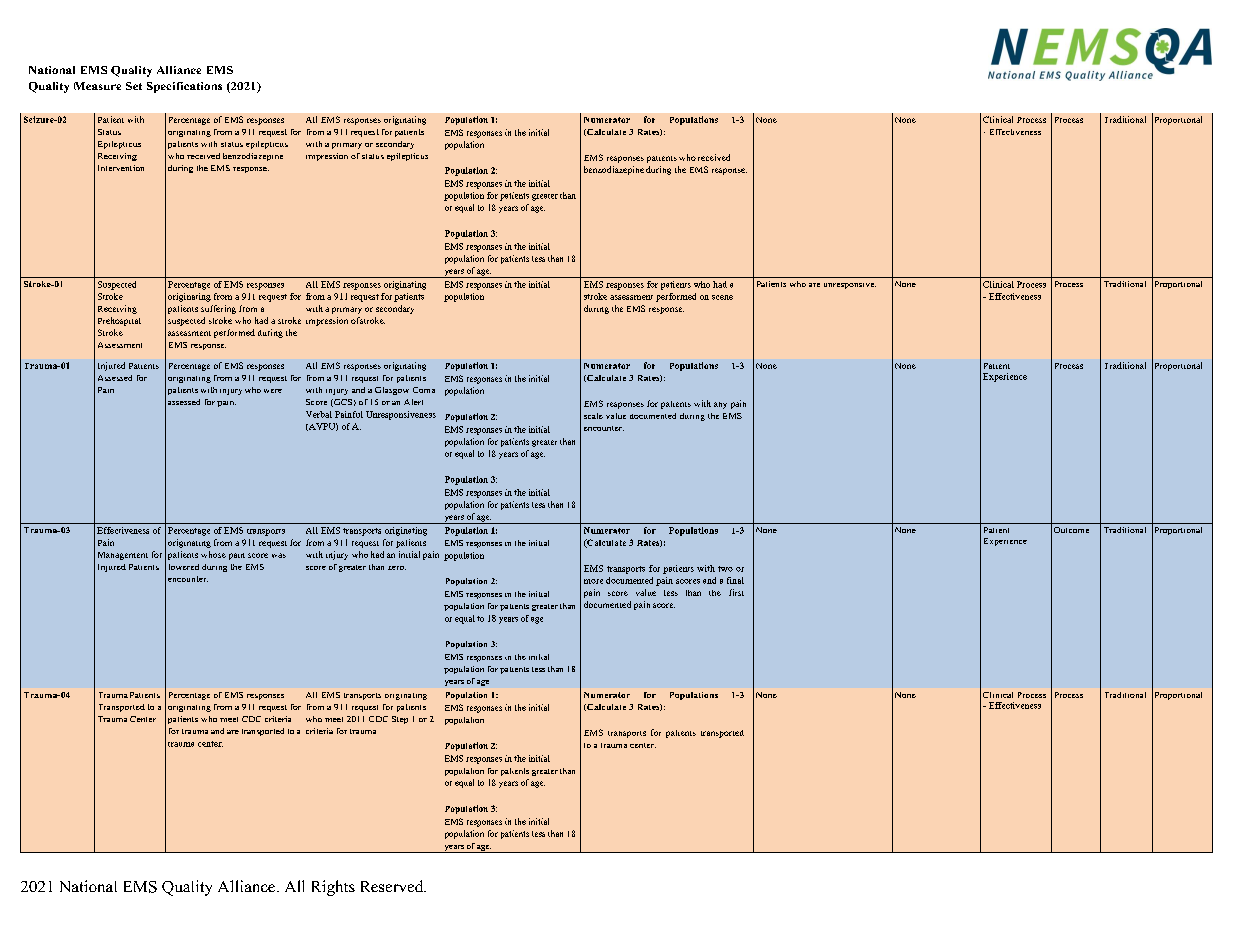 This document has width=1233, height=952. What do you see at coordinates (213, 554) in the document?
I see `whose` at bounding box center [213, 554].
